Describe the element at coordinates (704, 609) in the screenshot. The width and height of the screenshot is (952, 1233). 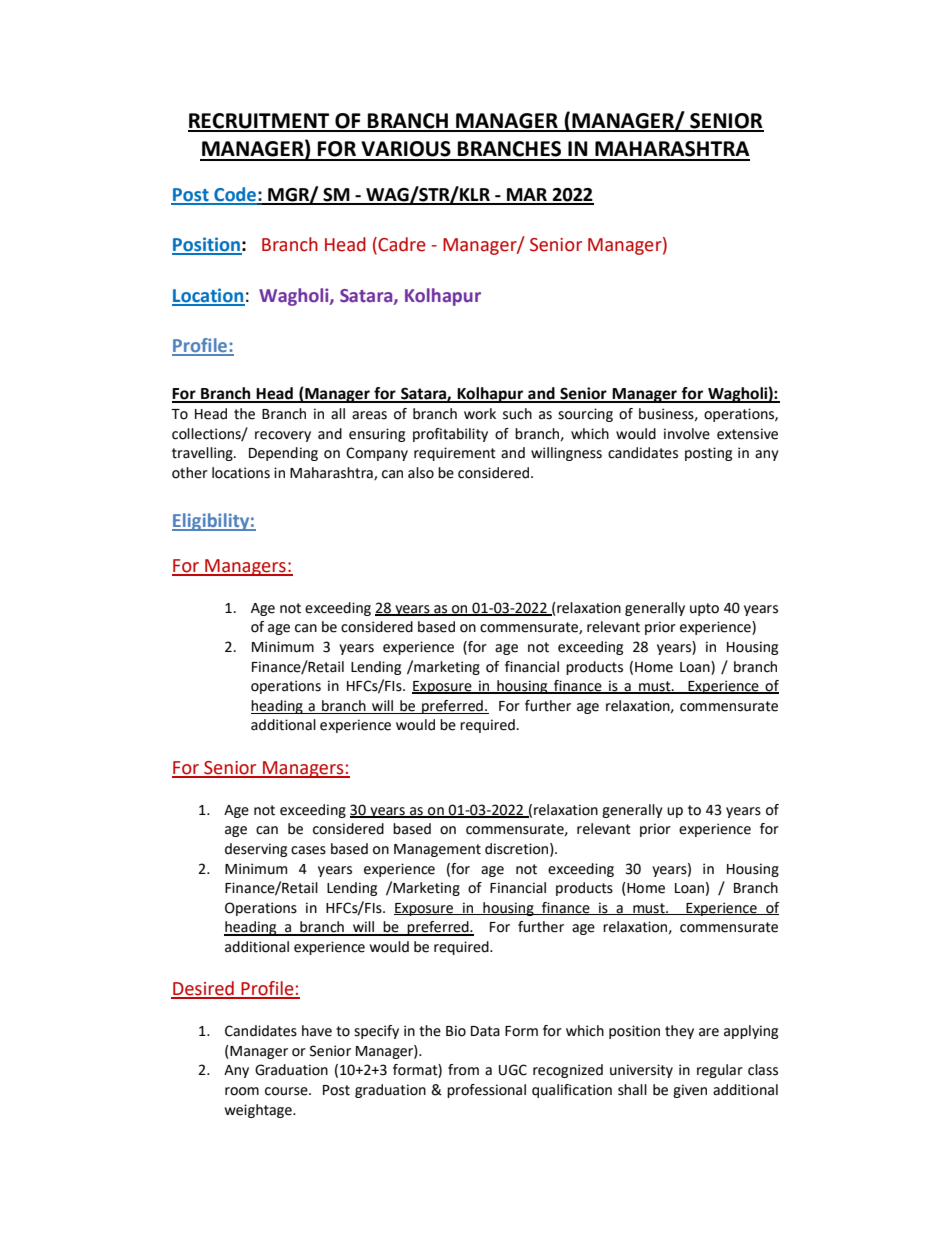
I see `upto` at that location.
